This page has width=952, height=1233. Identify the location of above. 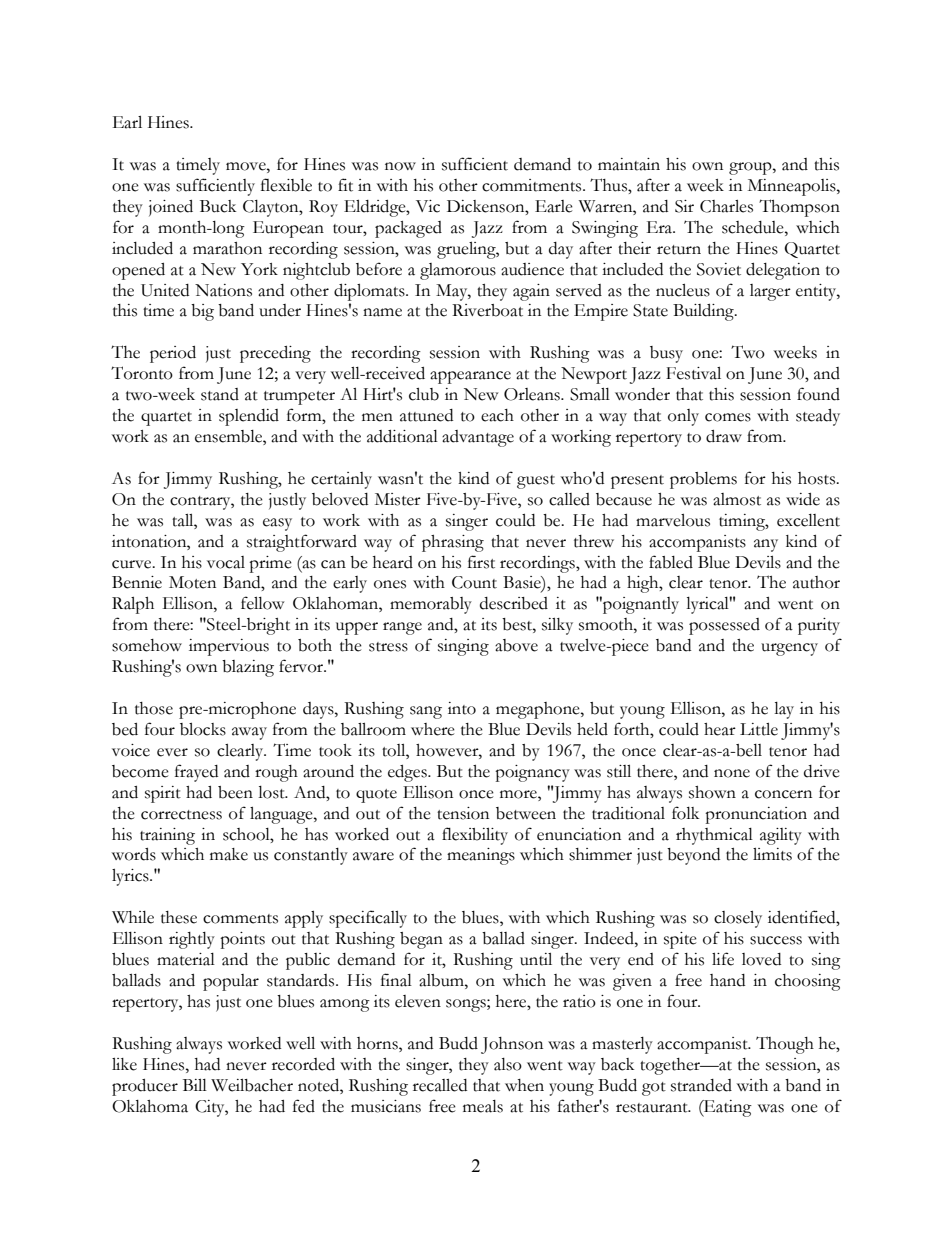
(516, 645).
